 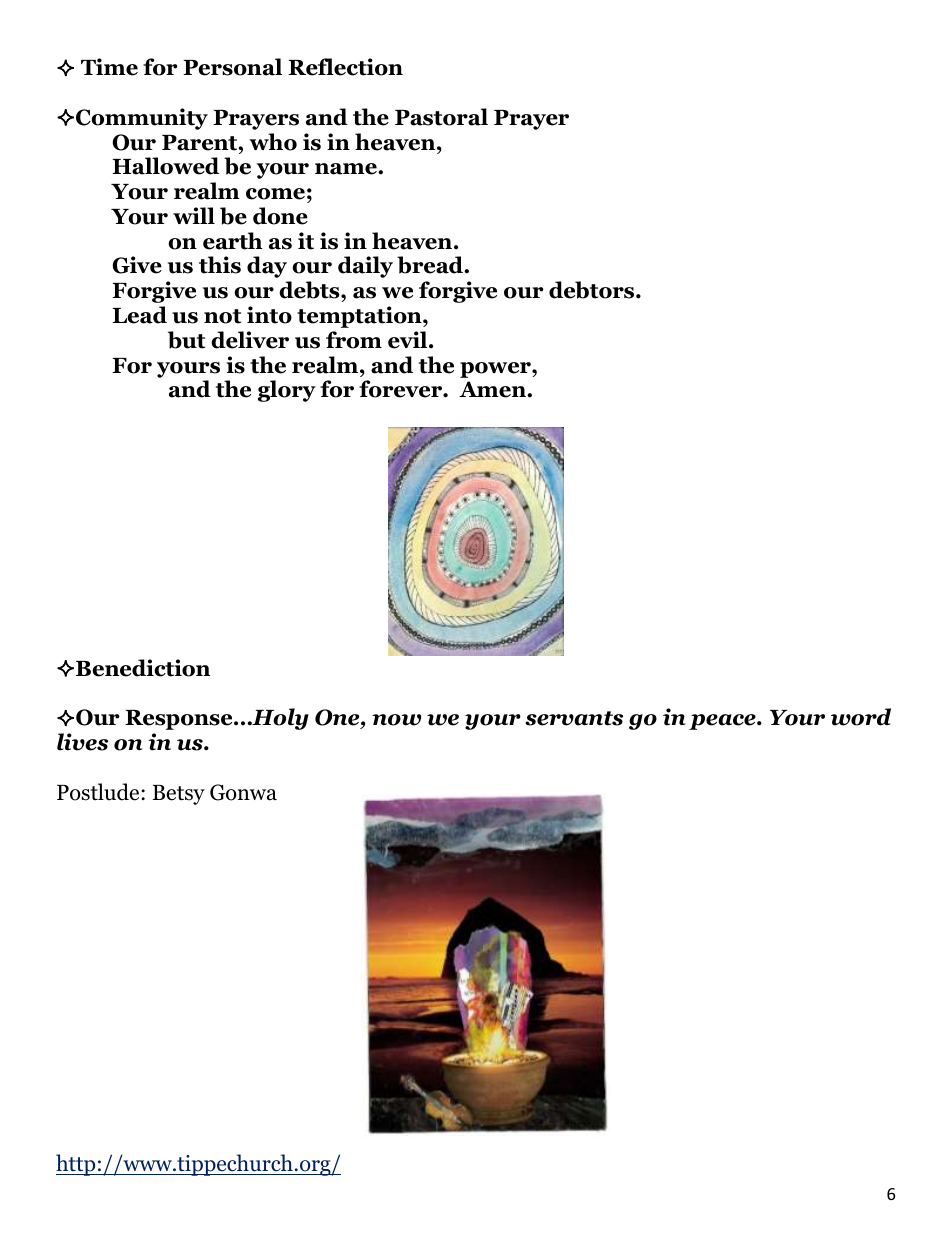 I want to click on Betsy, so click(x=179, y=795).
